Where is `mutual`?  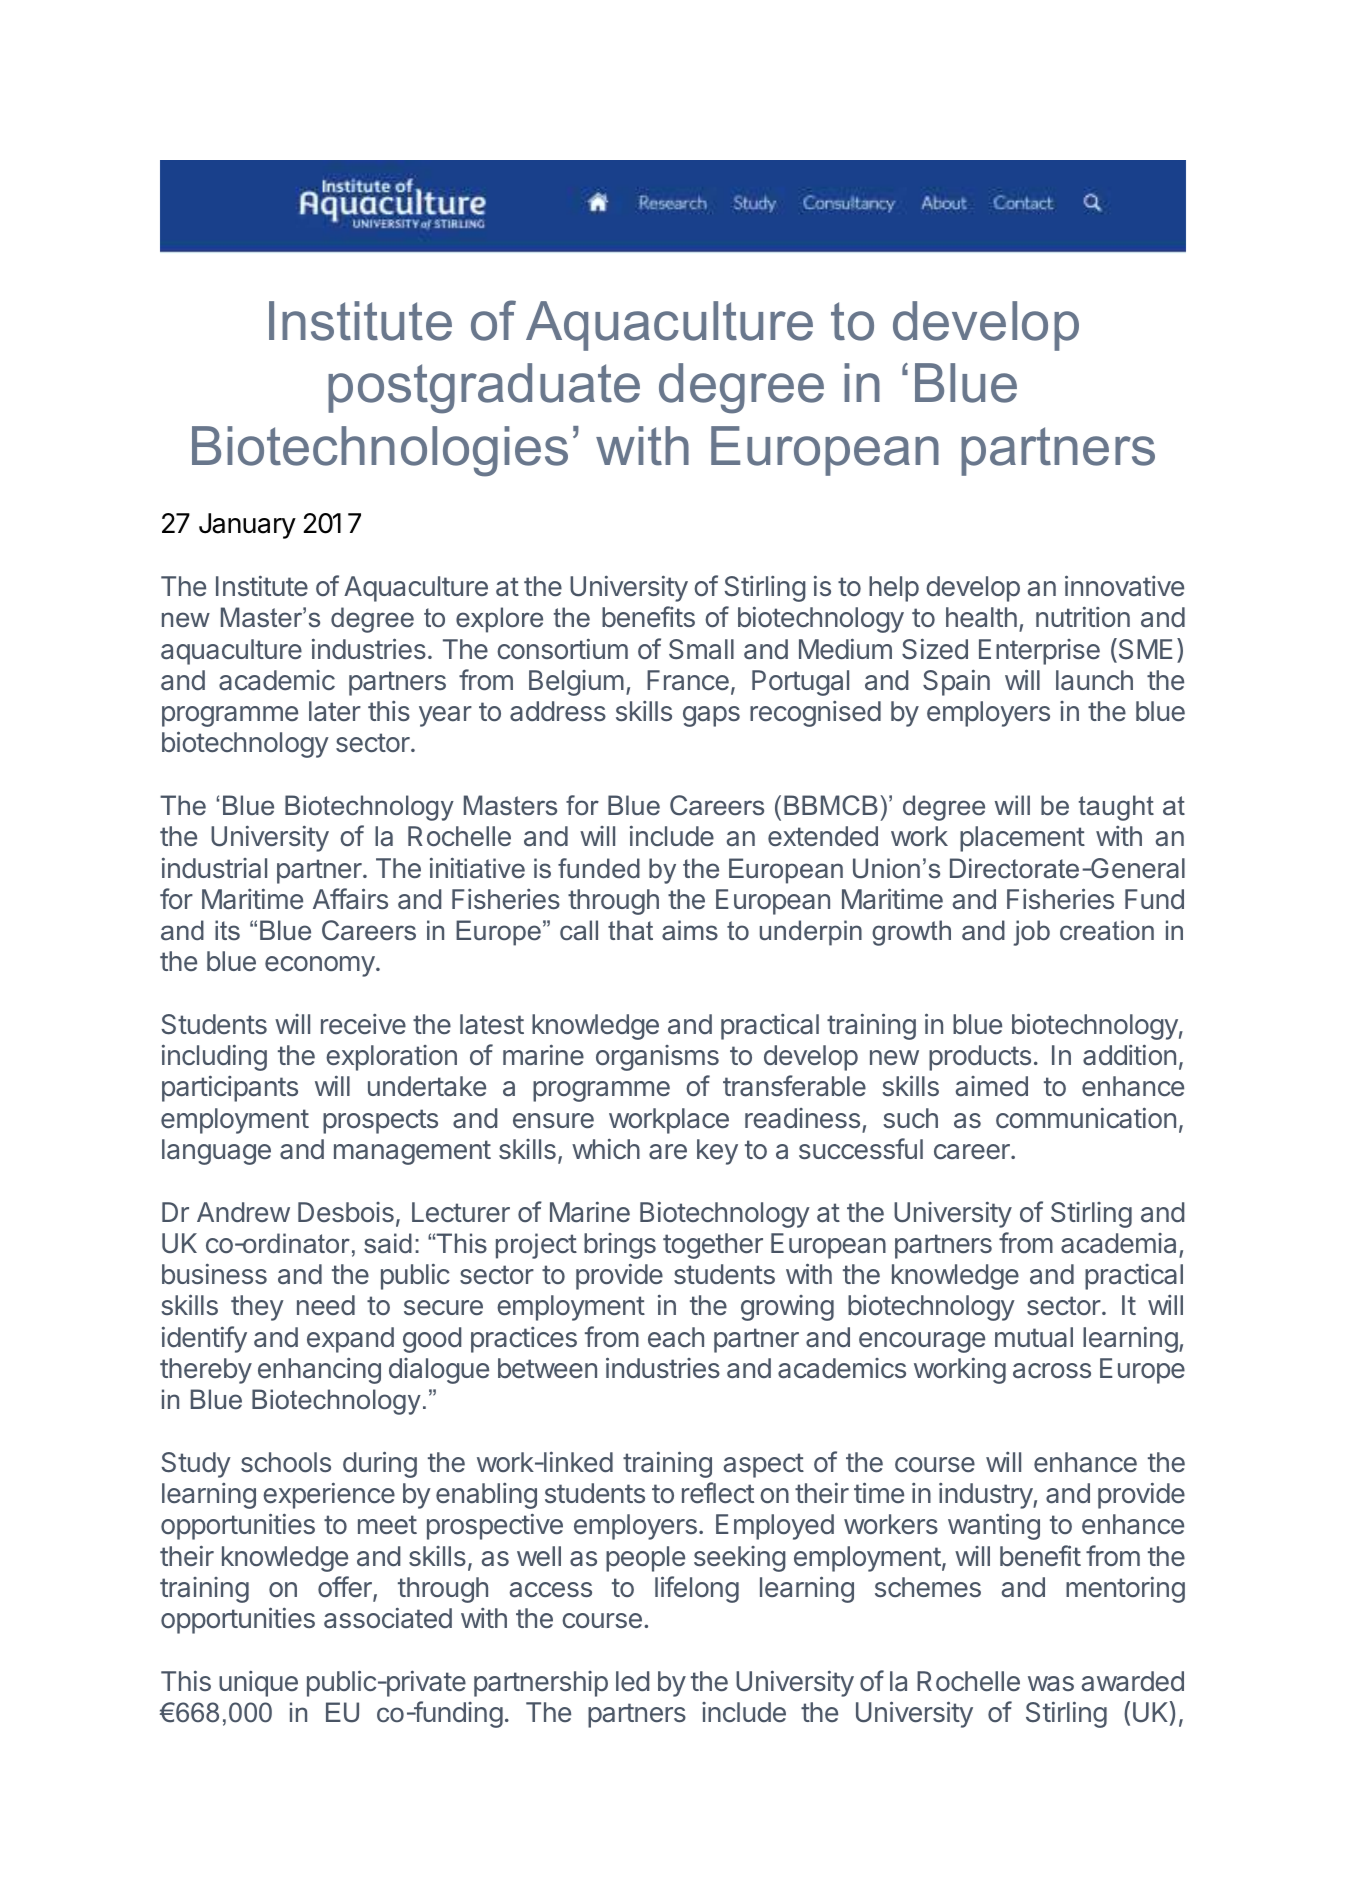 mutual is located at coordinates (1034, 1337).
